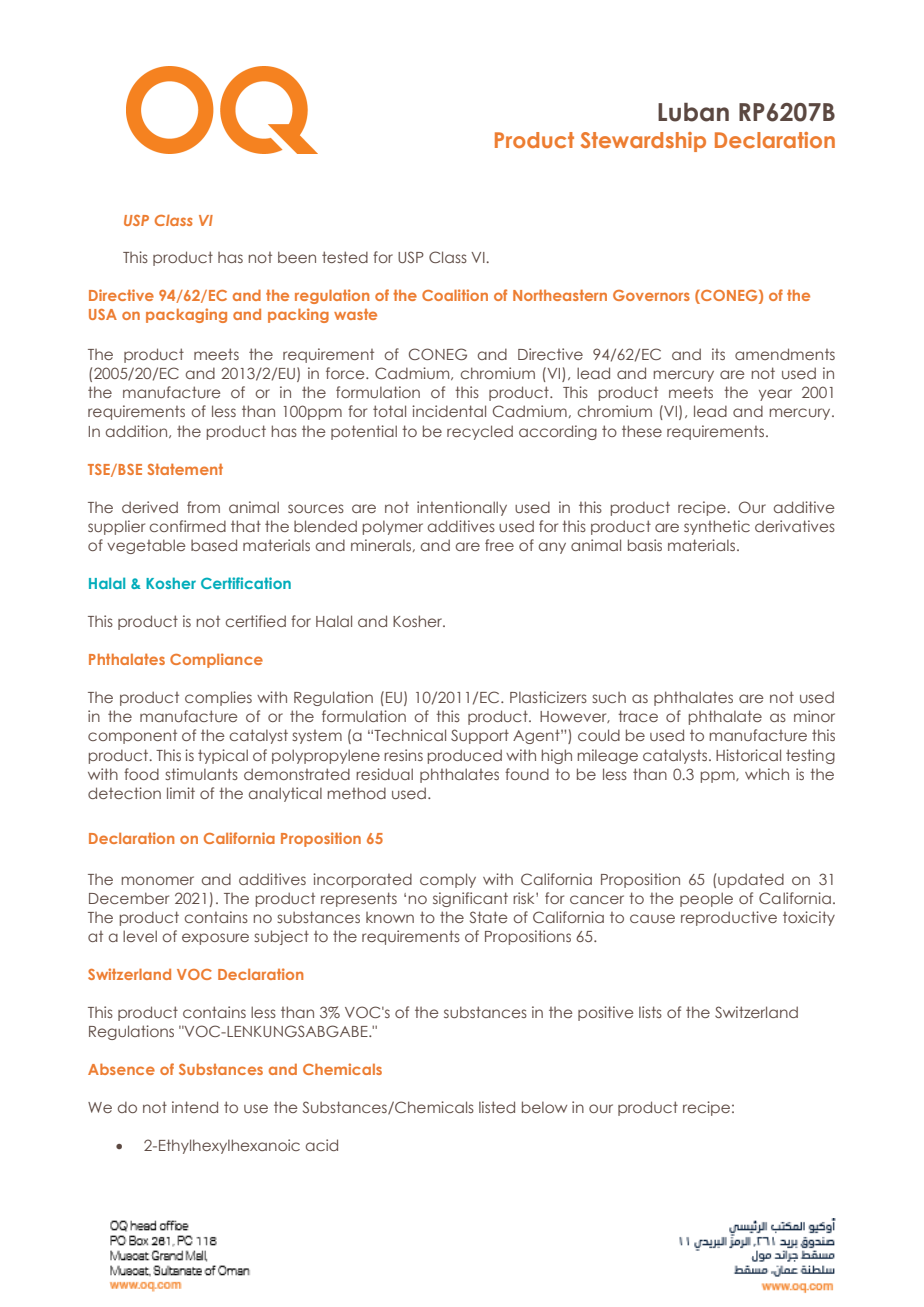 This screenshot has width=924, height=1307. What do you see at coordinates (181, 793) in the screenshot?
I see `limit` at bounding box center [181, 793].
